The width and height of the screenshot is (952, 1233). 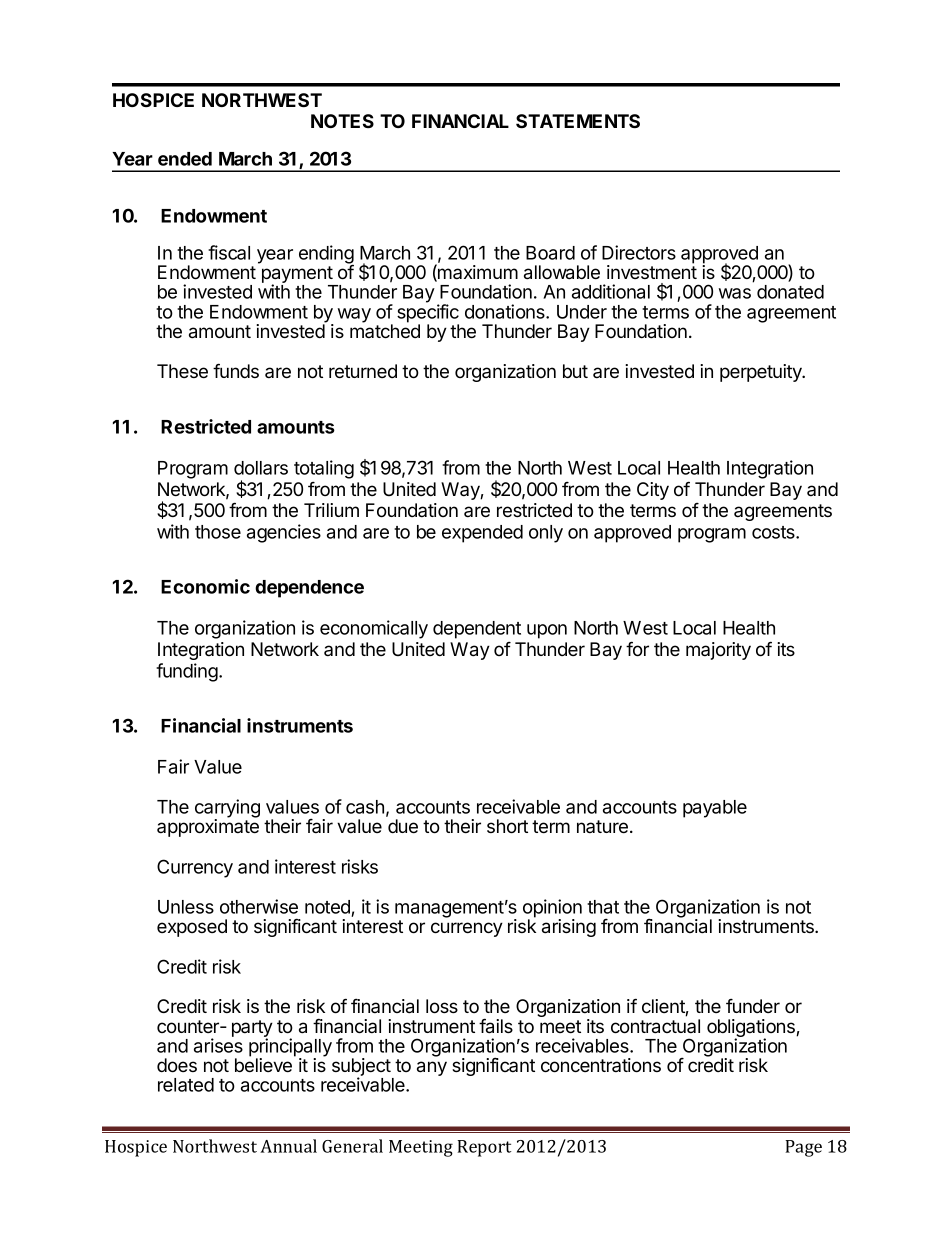 What do you see at coordinates (507, 826) in the screenshot?
I see `short` at bounding box center [507, 826].
